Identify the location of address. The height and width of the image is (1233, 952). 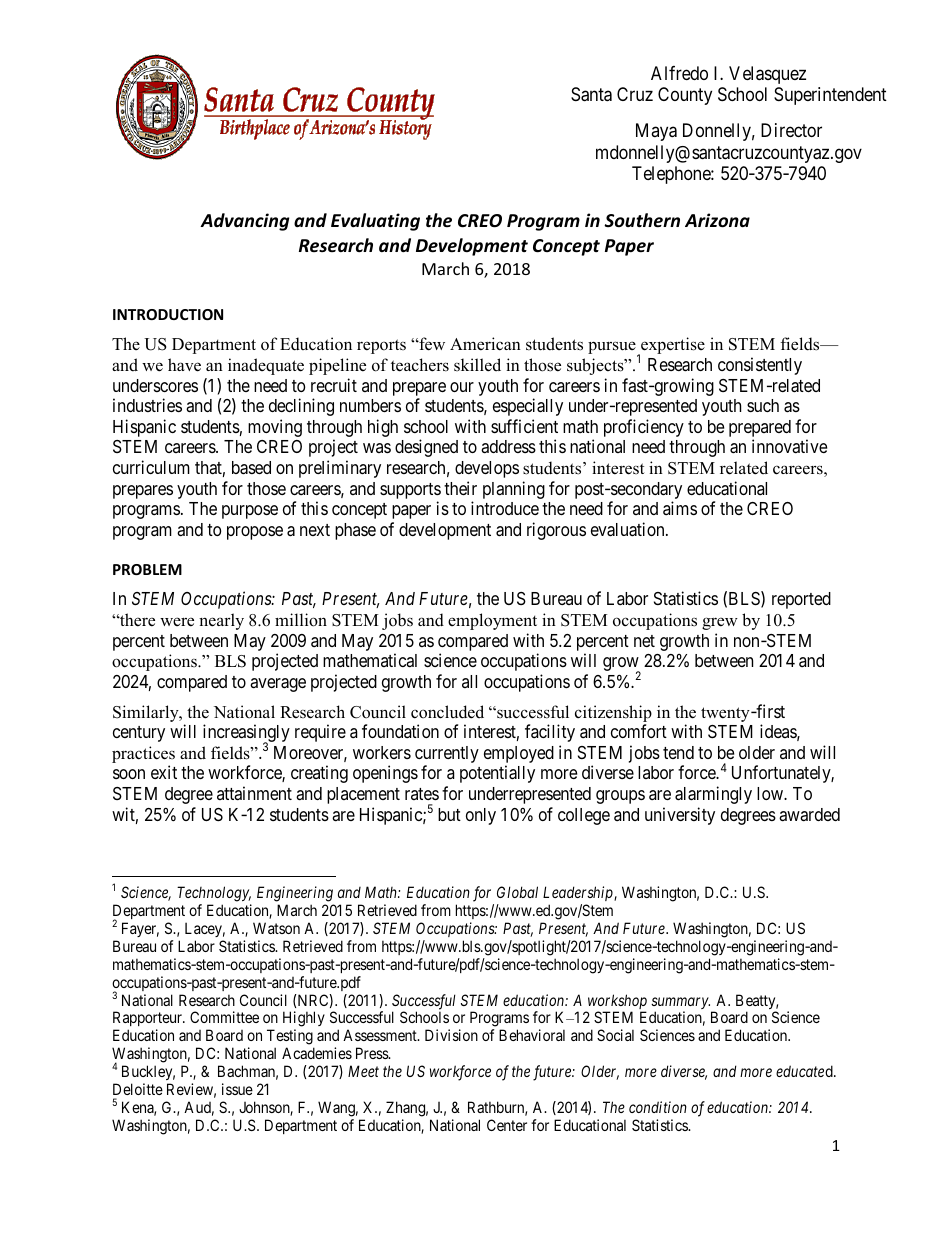
(508, 446).
